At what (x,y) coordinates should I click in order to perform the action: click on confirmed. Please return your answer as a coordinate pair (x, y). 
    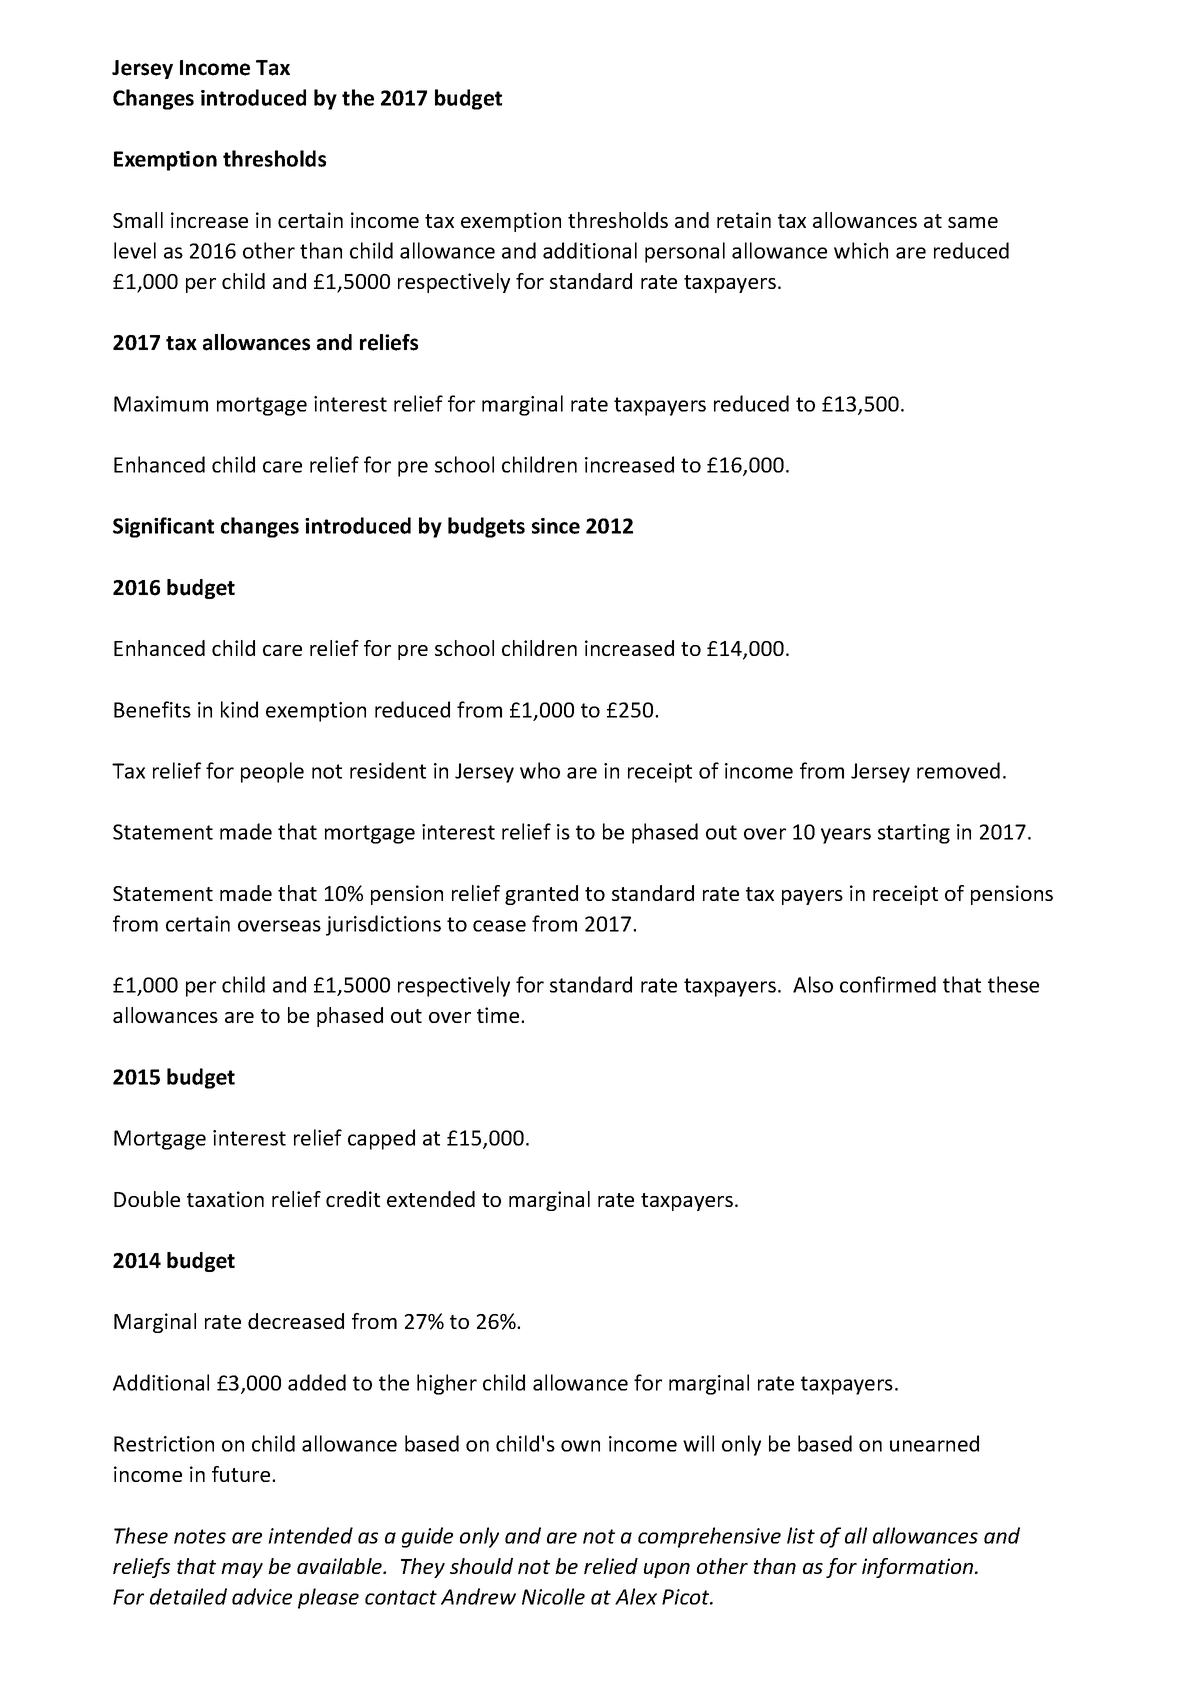
    Looking at the image, I should click on (888, 984).
